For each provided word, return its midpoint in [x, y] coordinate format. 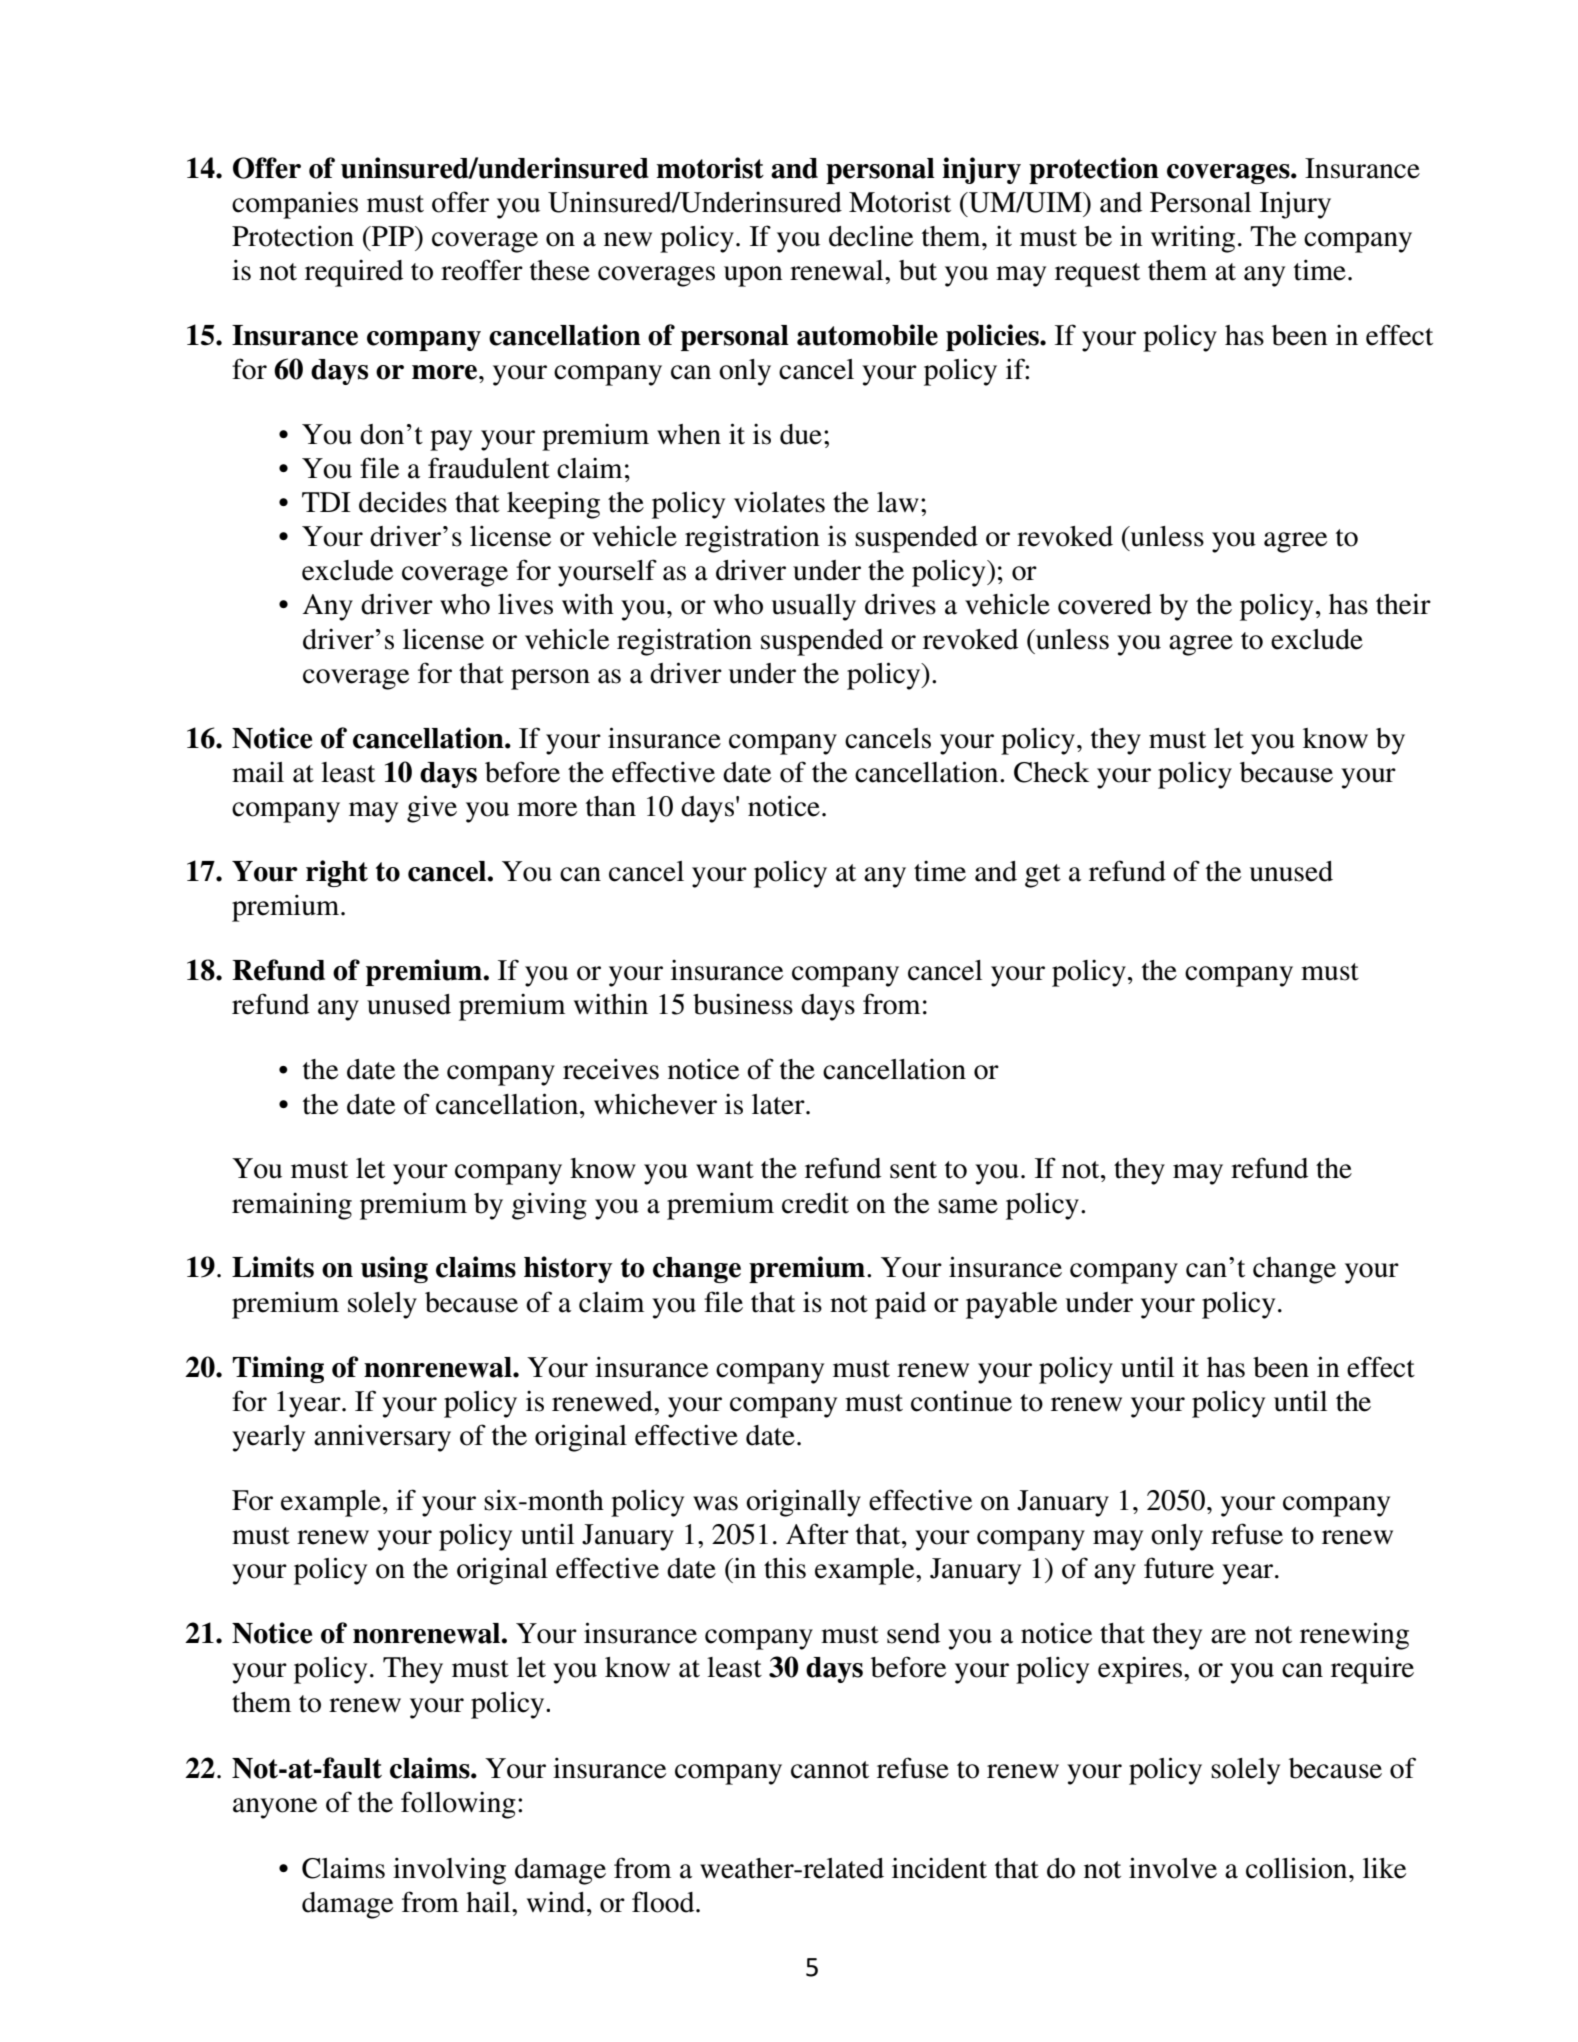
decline [871, 236]
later [779, 1104]
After [817, 1534]
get [1043, 876]
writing [1193, 239]
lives [525, 604]
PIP [393, 236]
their [1403, 604]
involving [449, 1871]
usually [814, 607]
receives [611, 1069]
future [1179, 1568]
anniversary [382, 1438]
